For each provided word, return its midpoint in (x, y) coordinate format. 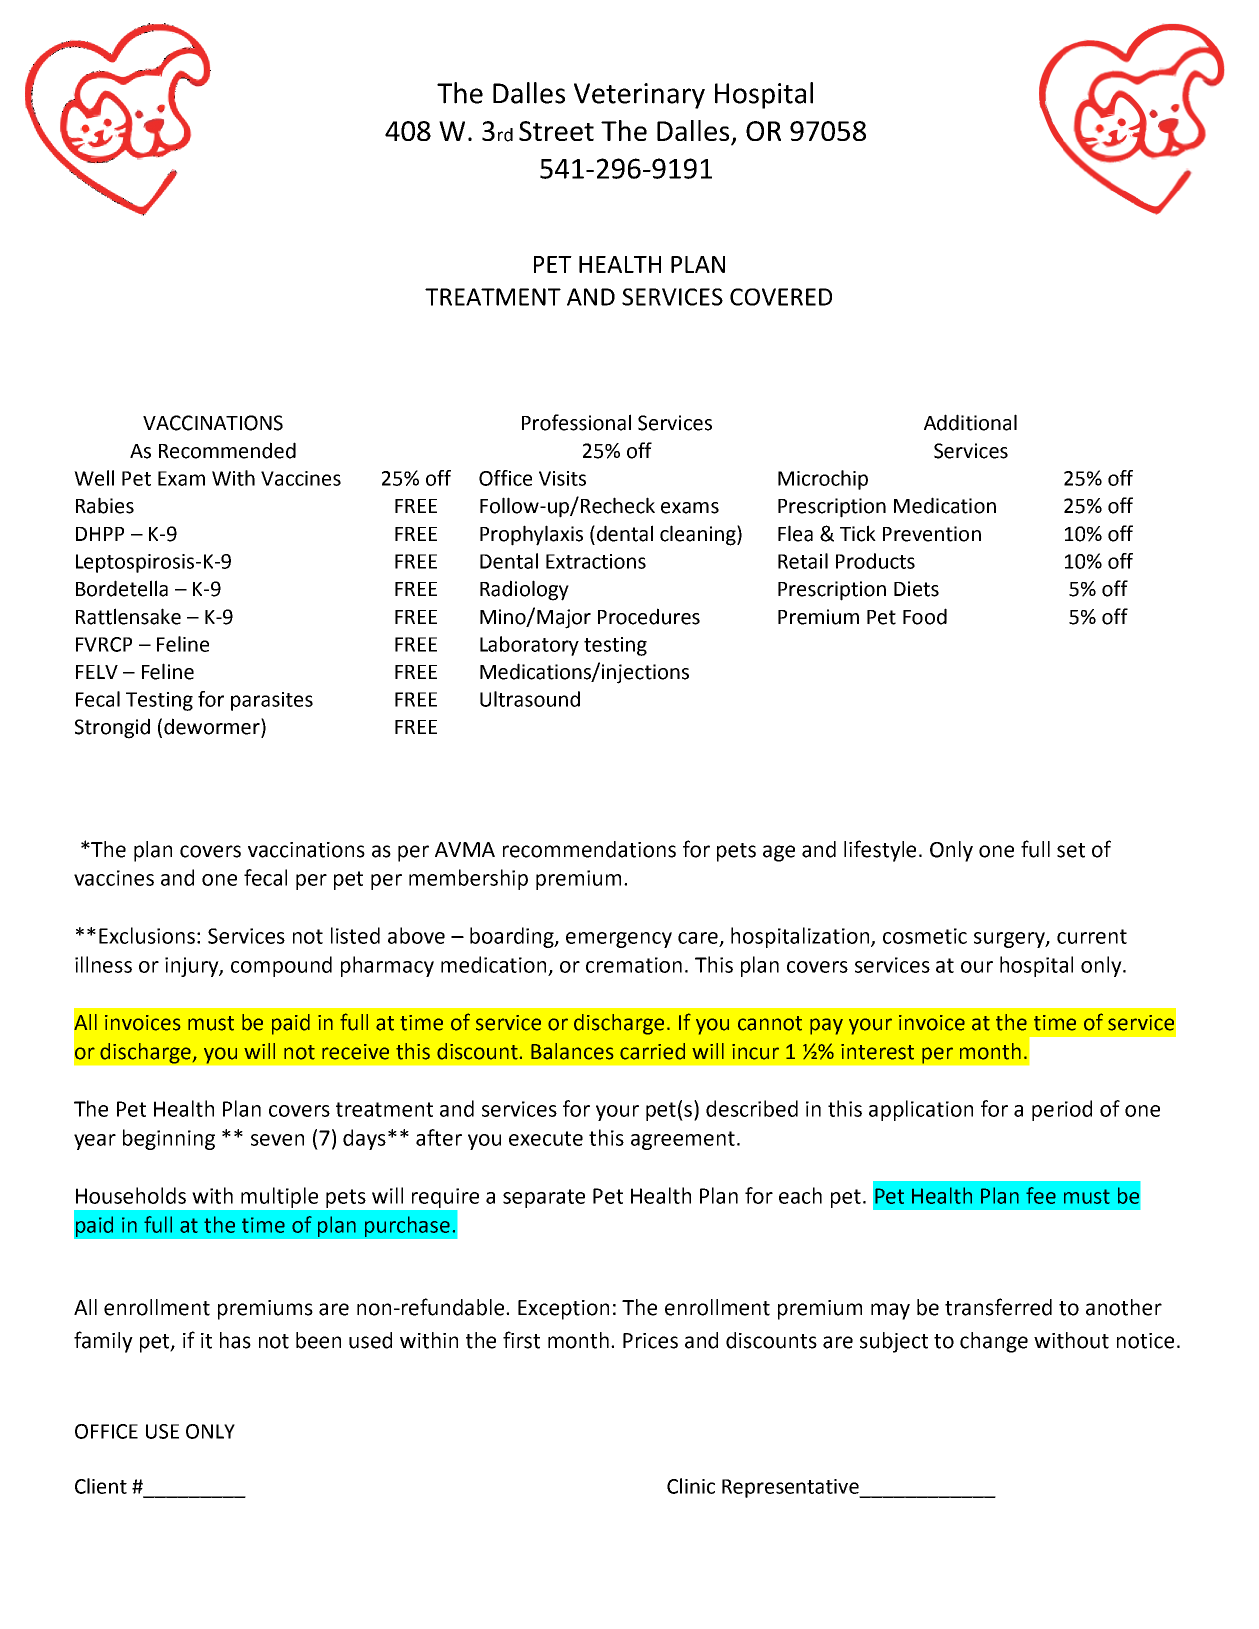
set (1071, 850)
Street (556, 131)
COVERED (781, 297)
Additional (970, 422)
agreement (683, 1140)
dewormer (213, 727)
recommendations (589, 849)
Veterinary (639, 96)
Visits (562, 478)
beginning (169, 1139)
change (994, 1342)
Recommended (227, 450)
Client (101, 1486)
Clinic (691, 1486)
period (1062, 1110)
